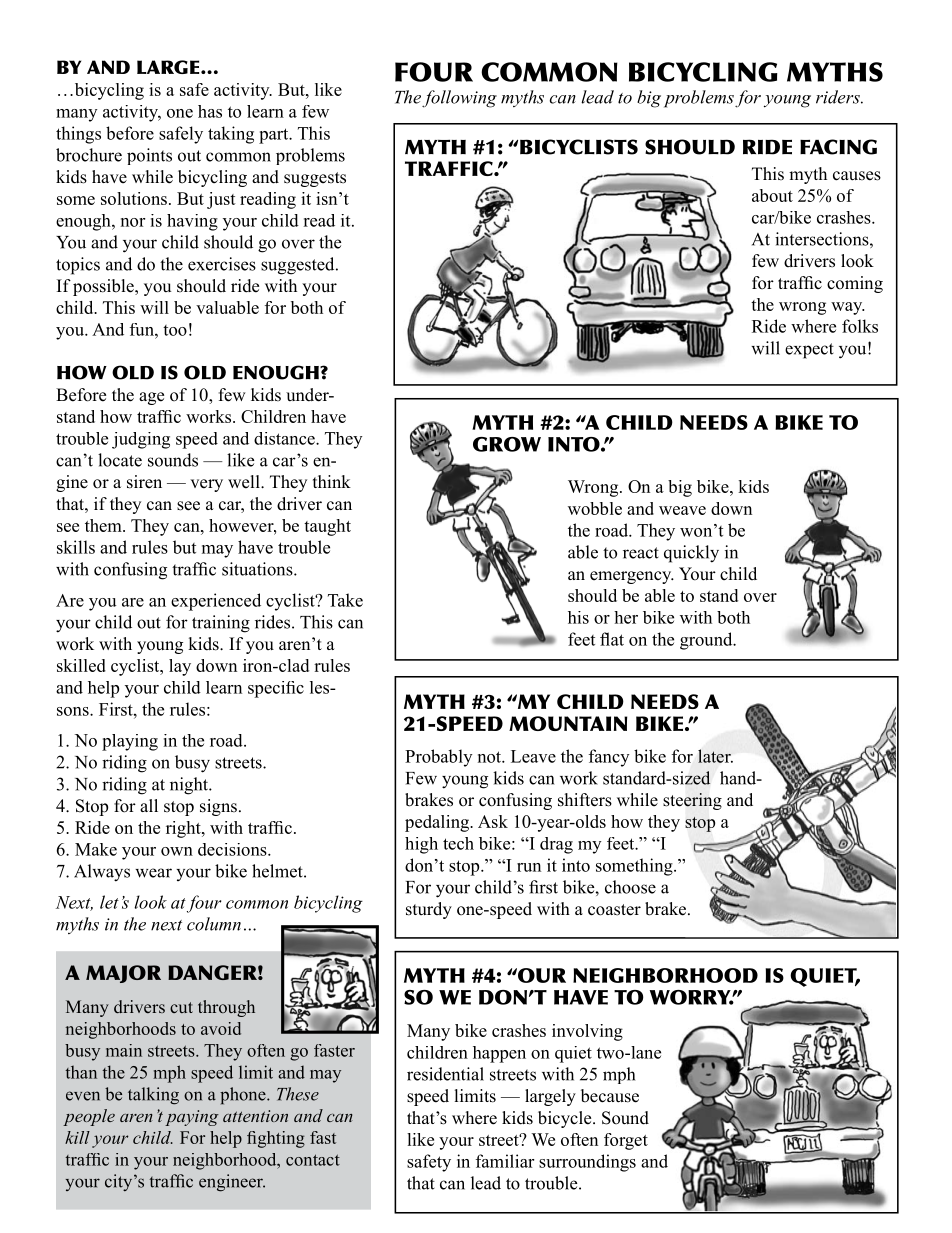 This page has width=952, height=1233. What do you see at coordinates (459, 99) in the page?
I see `following` at bounding box center [459, 99].
